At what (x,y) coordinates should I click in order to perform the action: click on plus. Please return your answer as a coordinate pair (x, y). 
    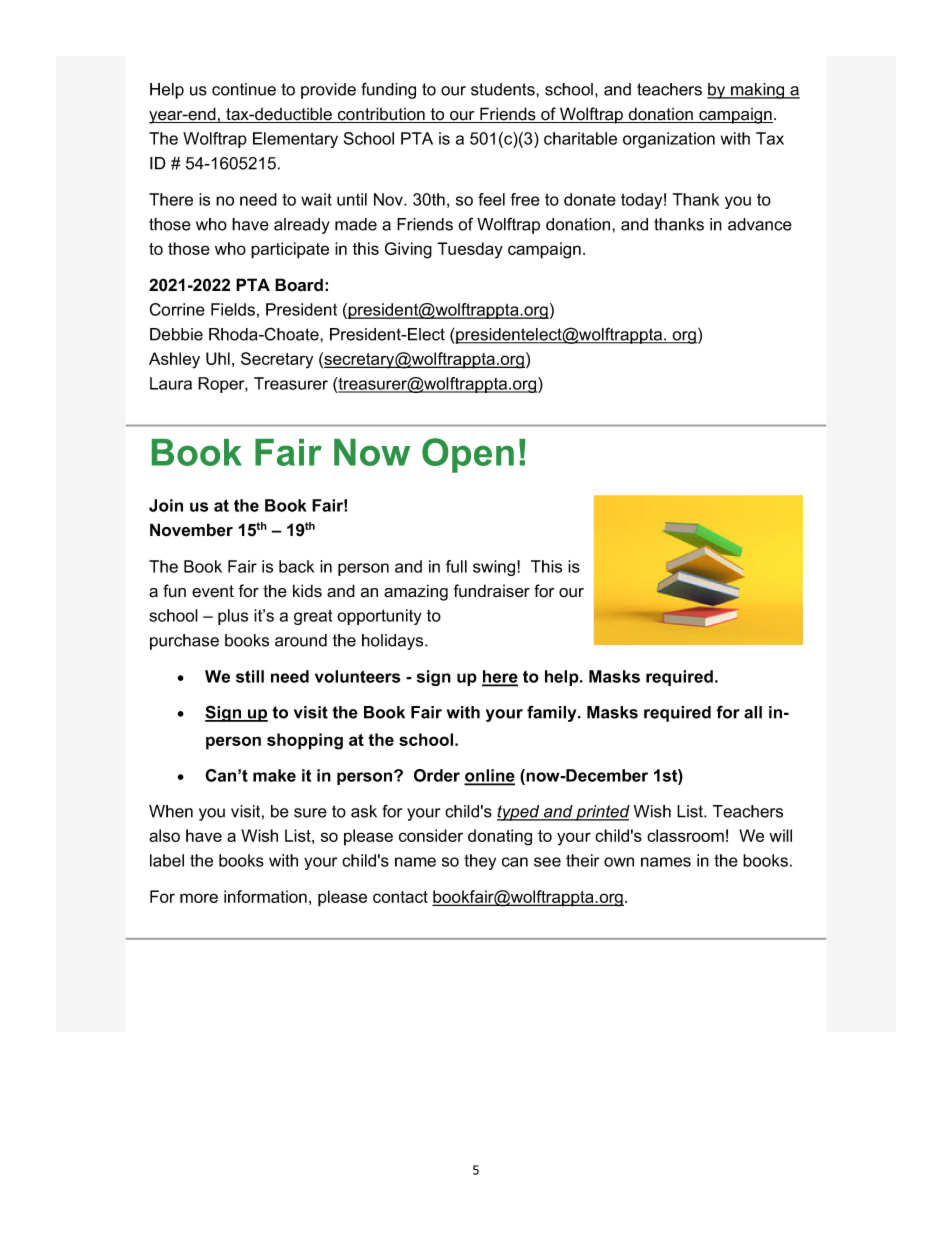
    Looking at the image, I should click on (233, 617).
